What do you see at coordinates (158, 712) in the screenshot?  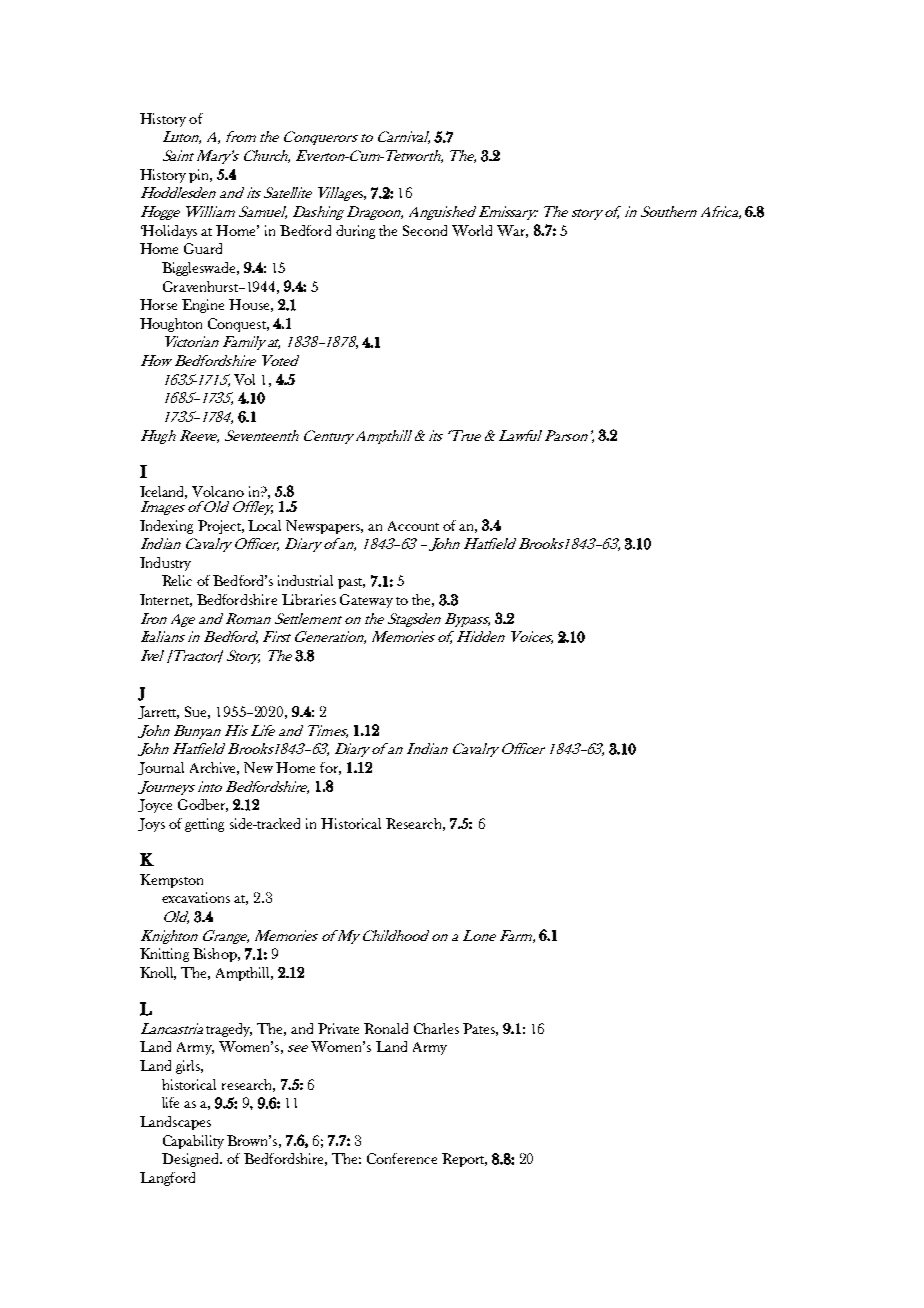 I see `Jarrett` at bounding box center [158, 712].
